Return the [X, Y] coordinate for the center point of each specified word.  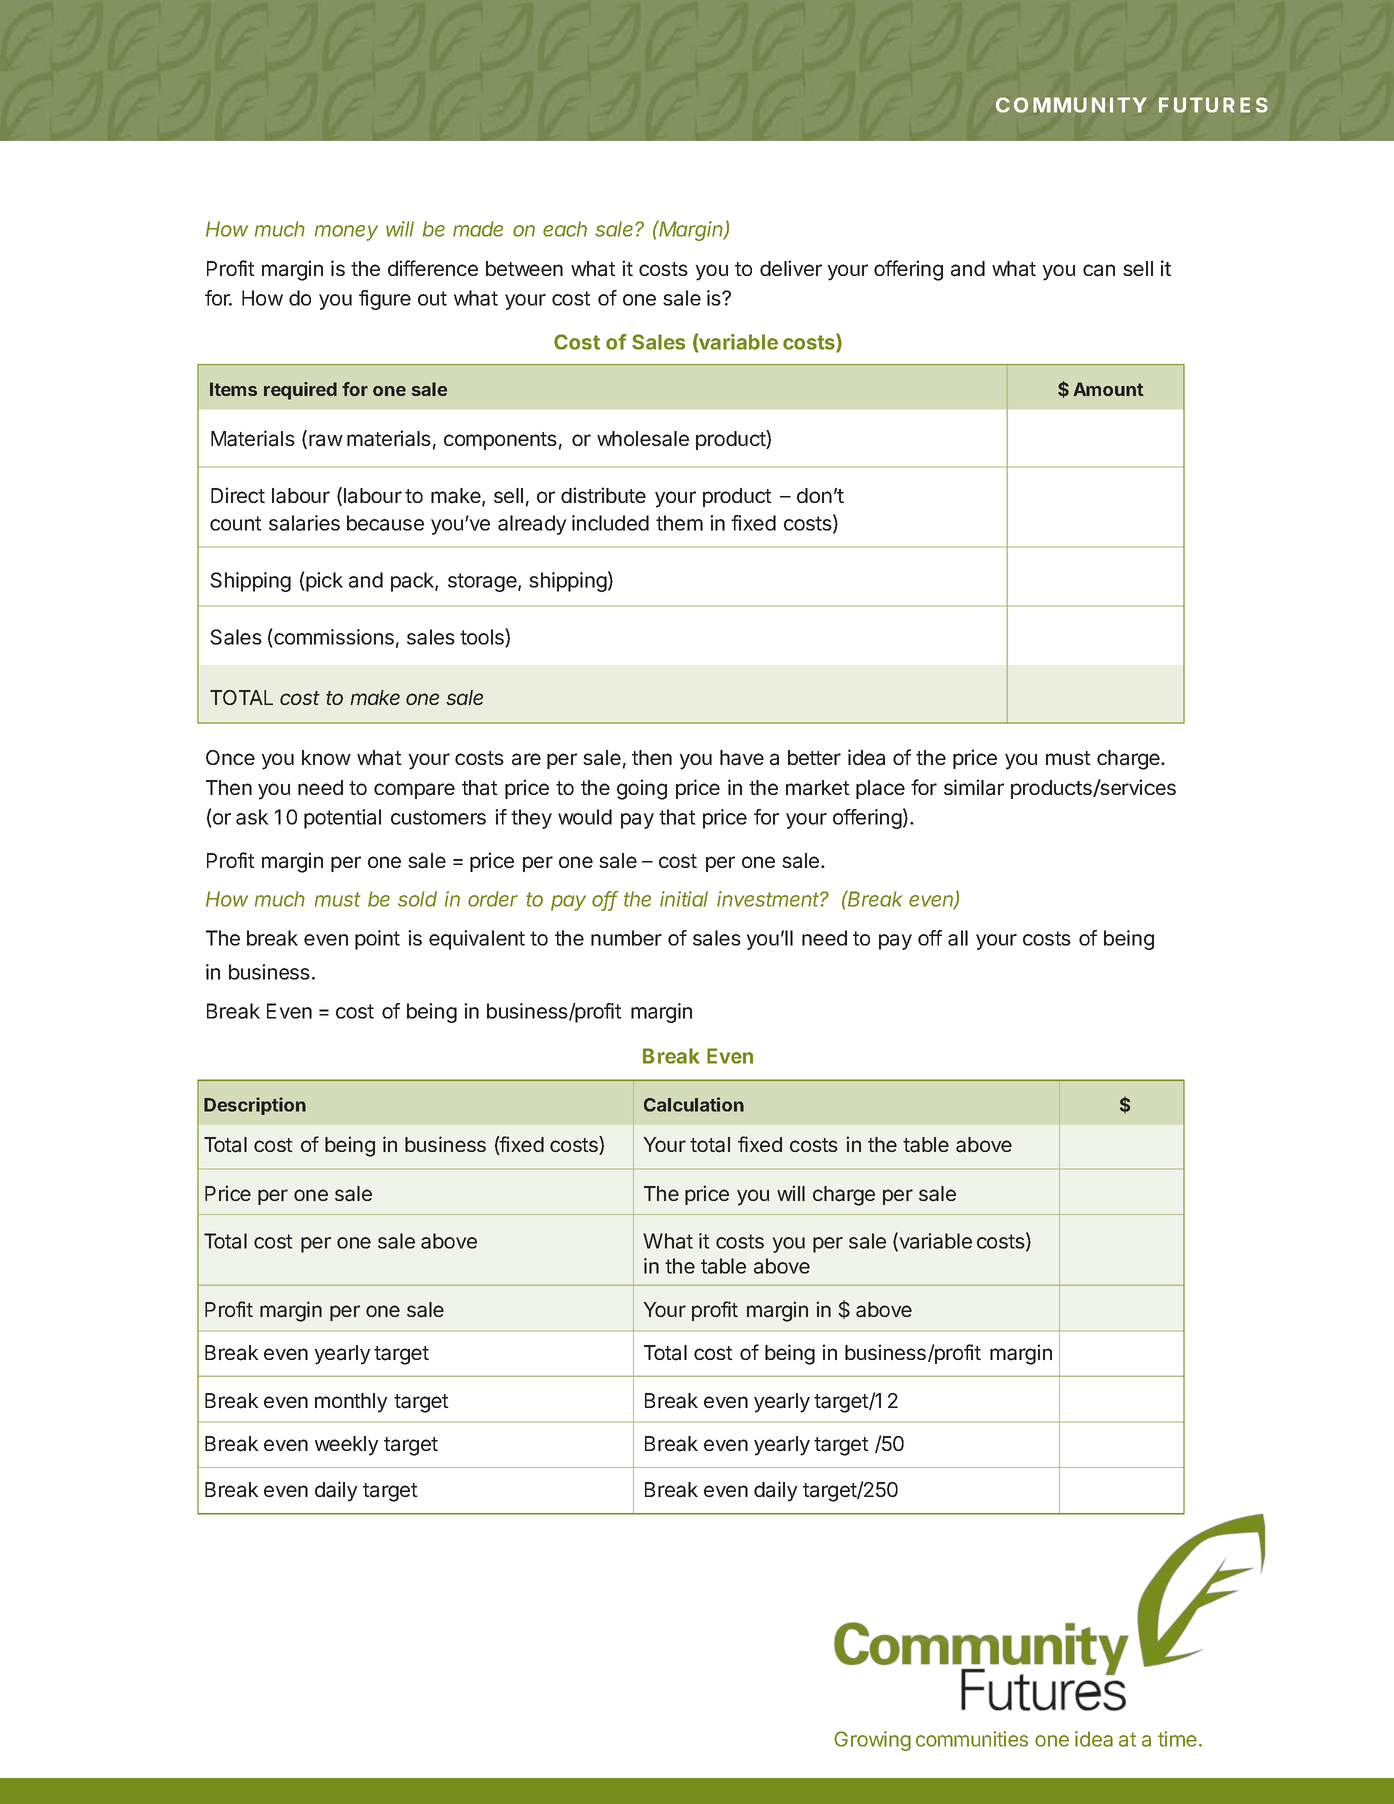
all [958, 938]
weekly [347, 1446]
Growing [872, 1741]
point [377, 940]
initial [684, 899]
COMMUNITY [1071, 105]
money [346, 233]
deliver [791, 268]
